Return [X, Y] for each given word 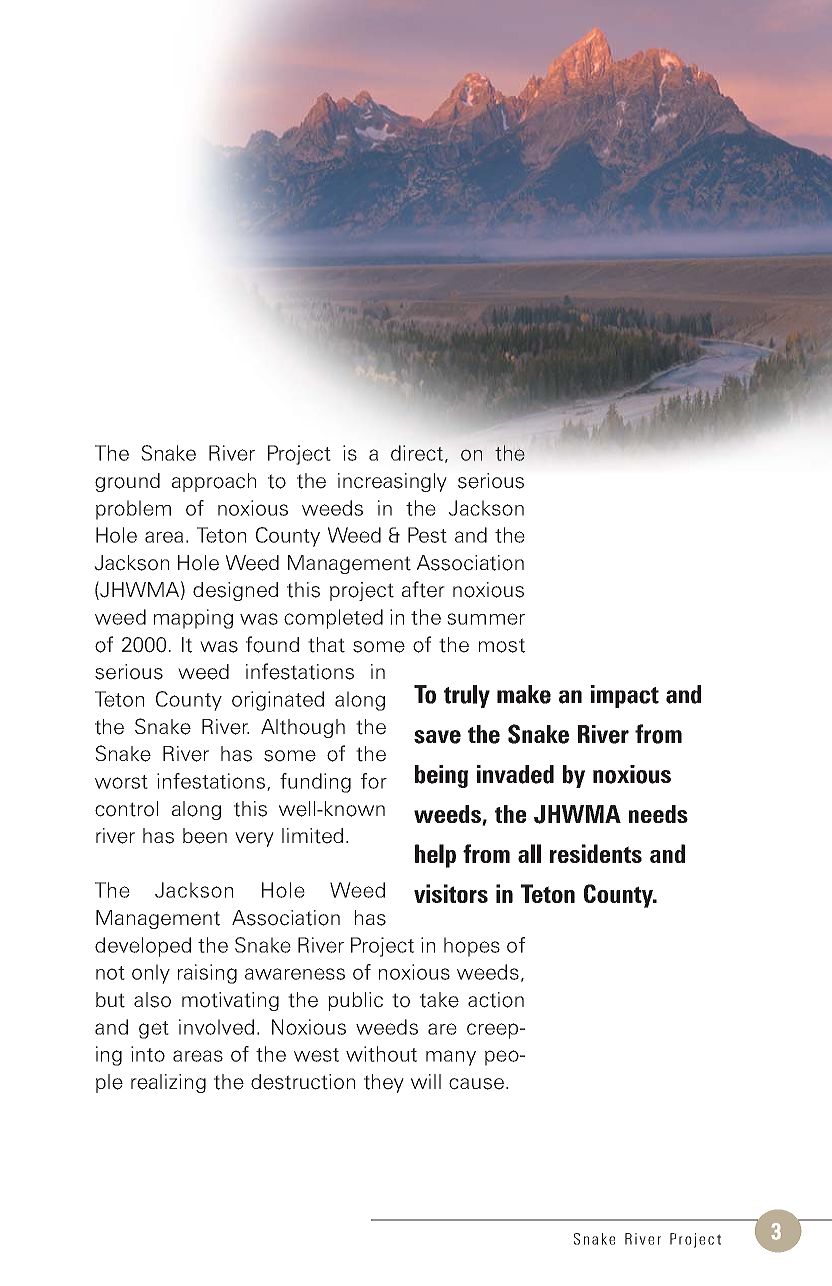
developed [143, 947]
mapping [193, 619]
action [496, 1000]
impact [625, 696]
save [437, 737]
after [423, 589]
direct [417, 453]
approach [214, 482]
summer [486, 619]
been [205, 836]
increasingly [392, 482]
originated [278, 701]
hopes [472, 947]
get [154, 1030]
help [435, 856]
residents [596, 853]
